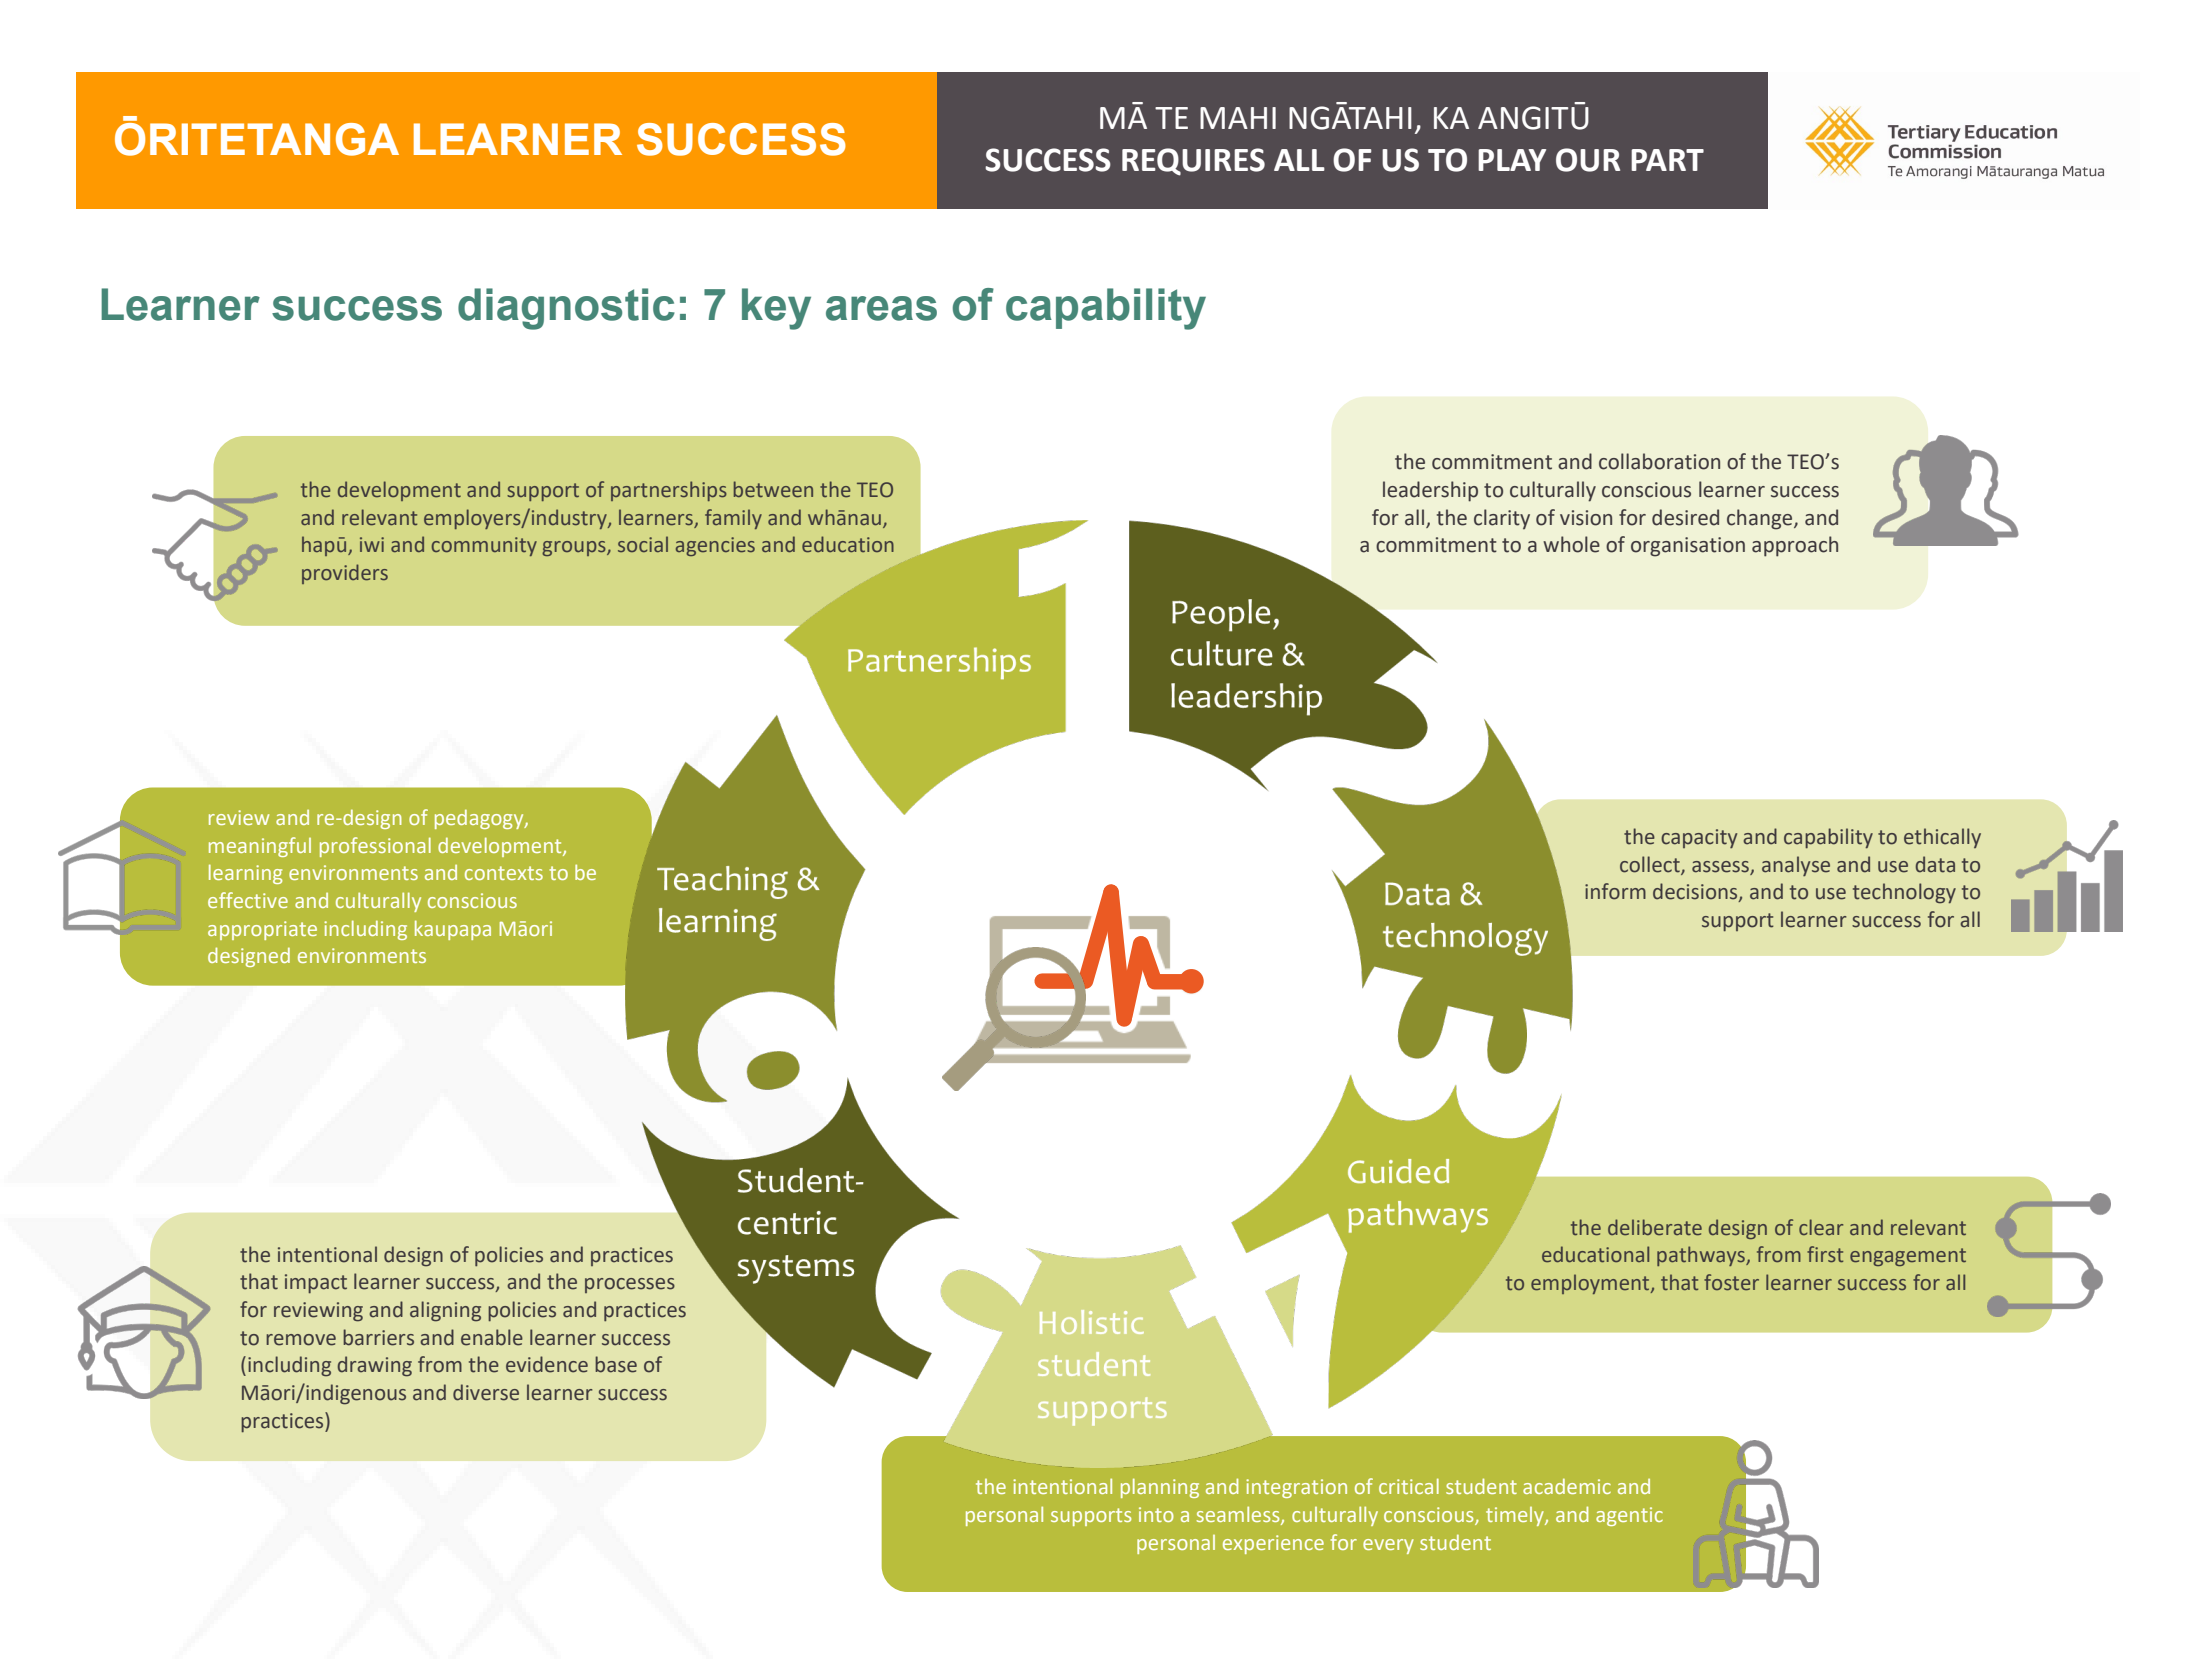  Describe the element at coordinates (1193, 162) in the screenshot. I see `REQUIRES` at that location.
